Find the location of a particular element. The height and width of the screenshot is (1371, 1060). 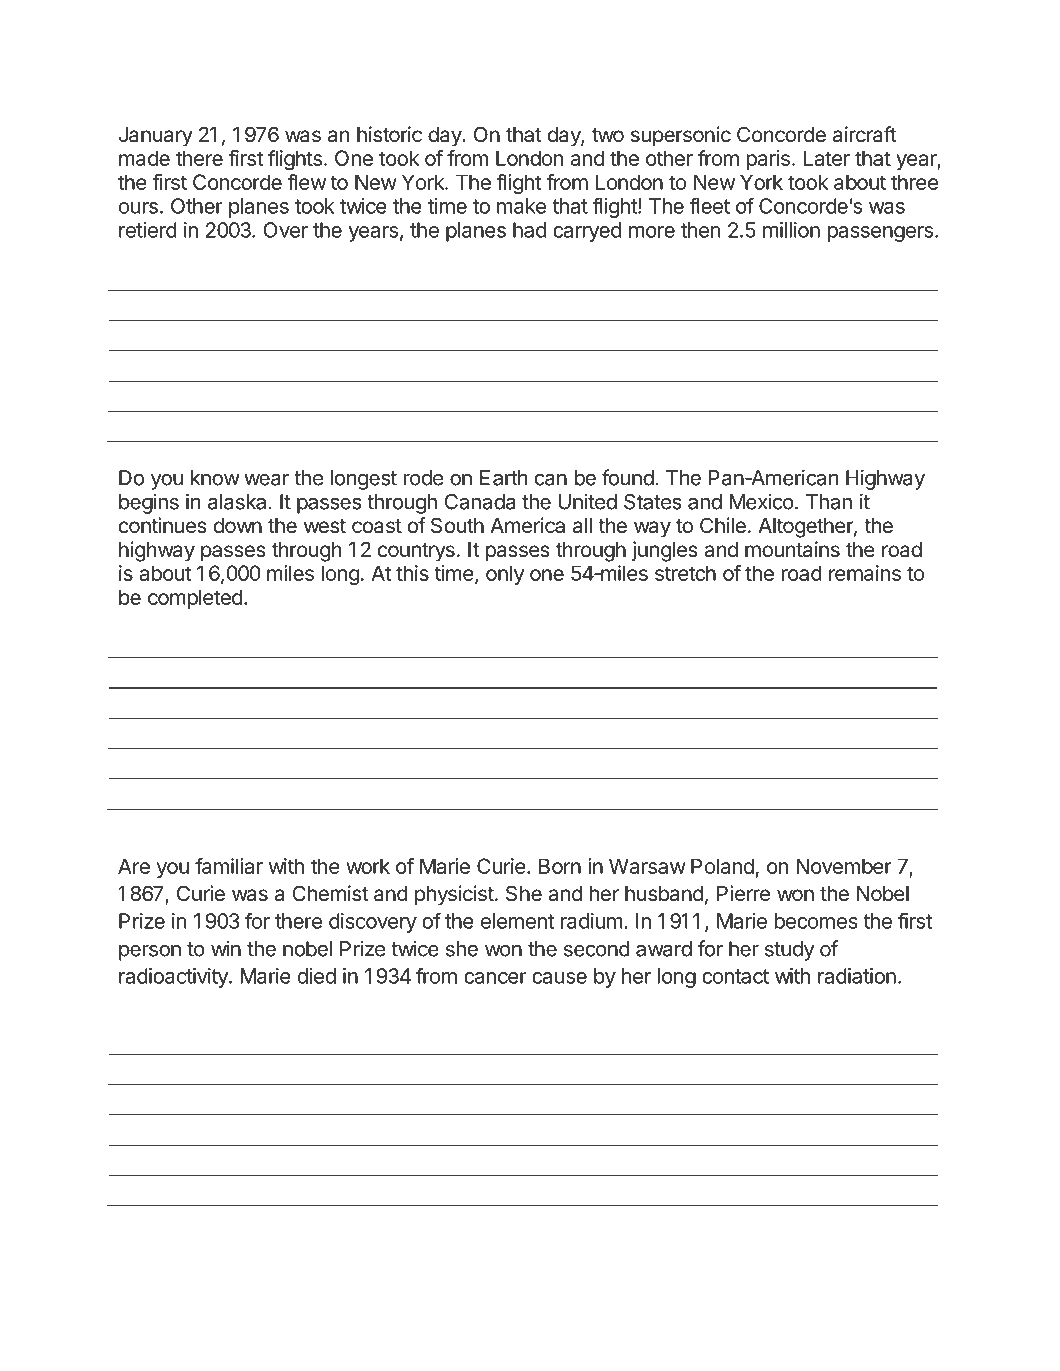

only is located at coordinates (505, 575).
